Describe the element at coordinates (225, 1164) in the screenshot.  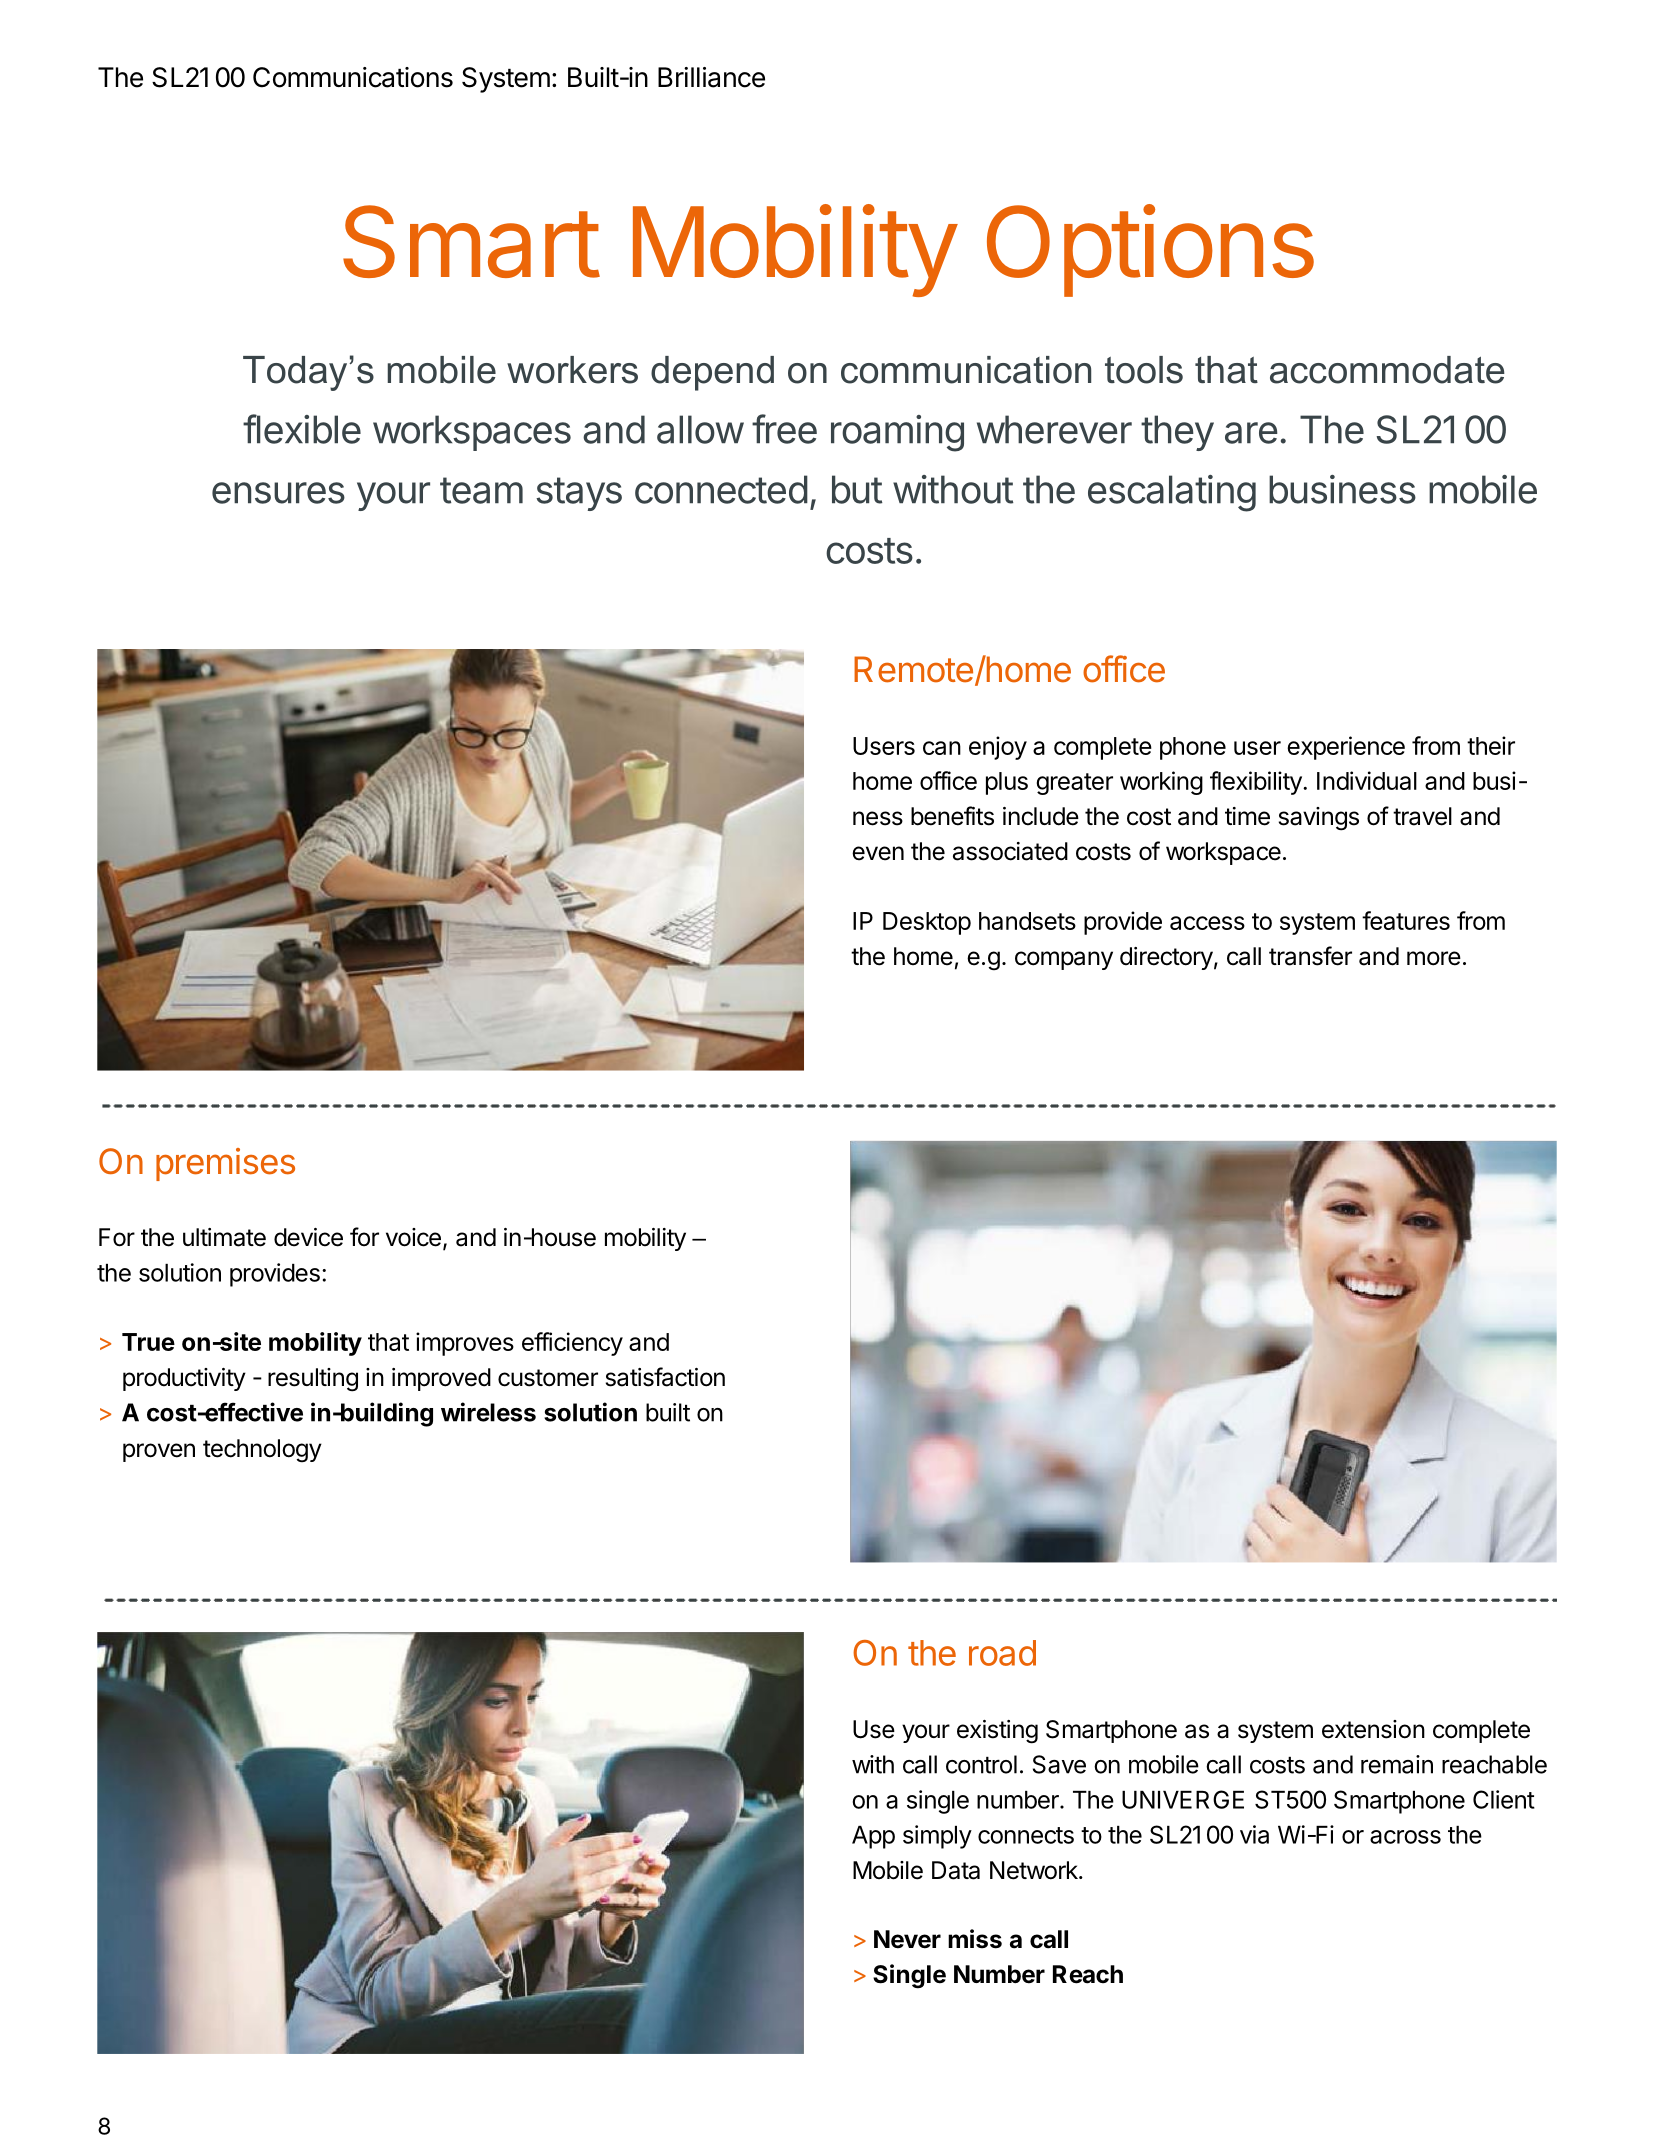
I see `premises` at that location.
